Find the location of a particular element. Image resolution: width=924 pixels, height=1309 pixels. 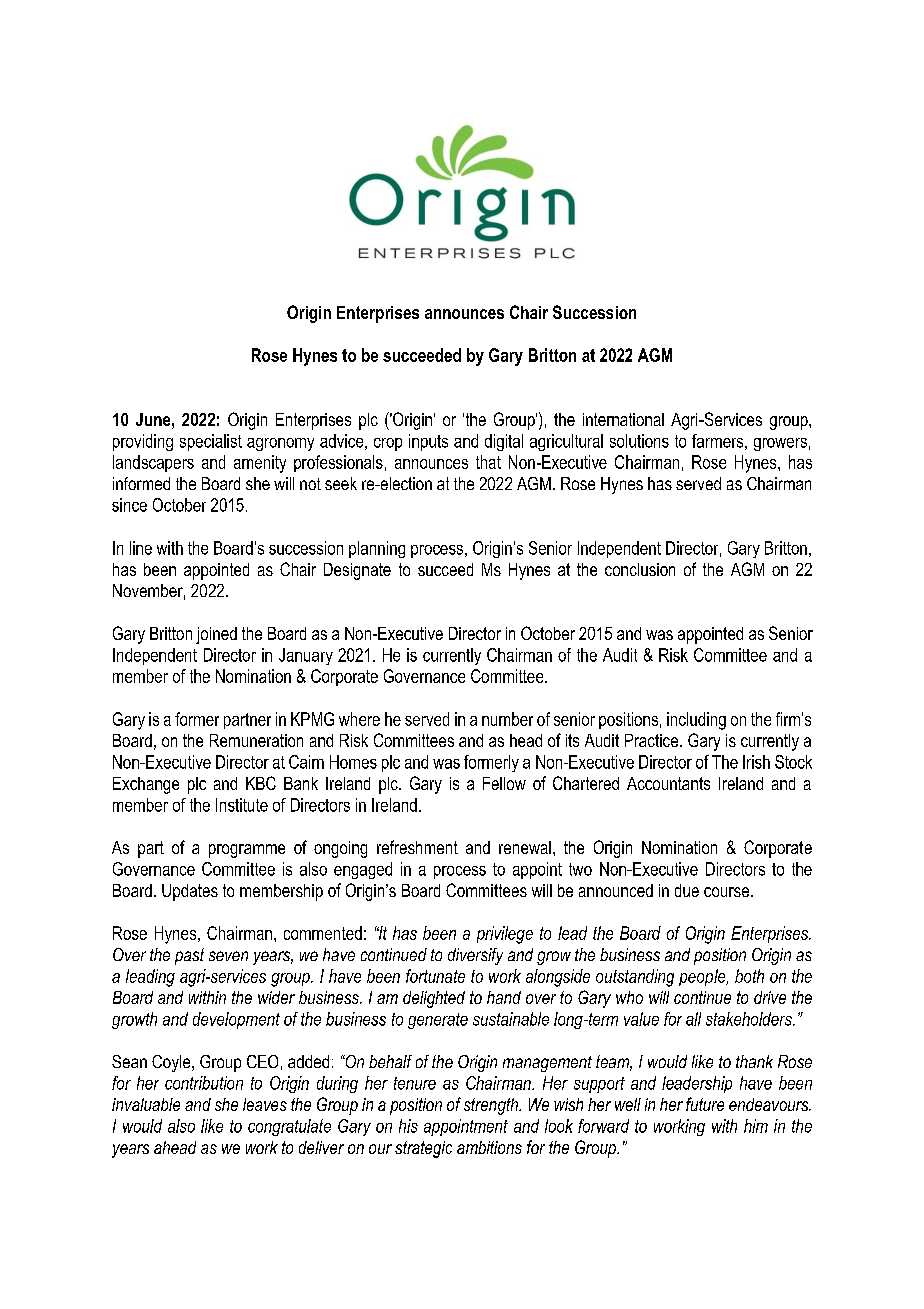

solutions is located at coordinates (639, 441).
